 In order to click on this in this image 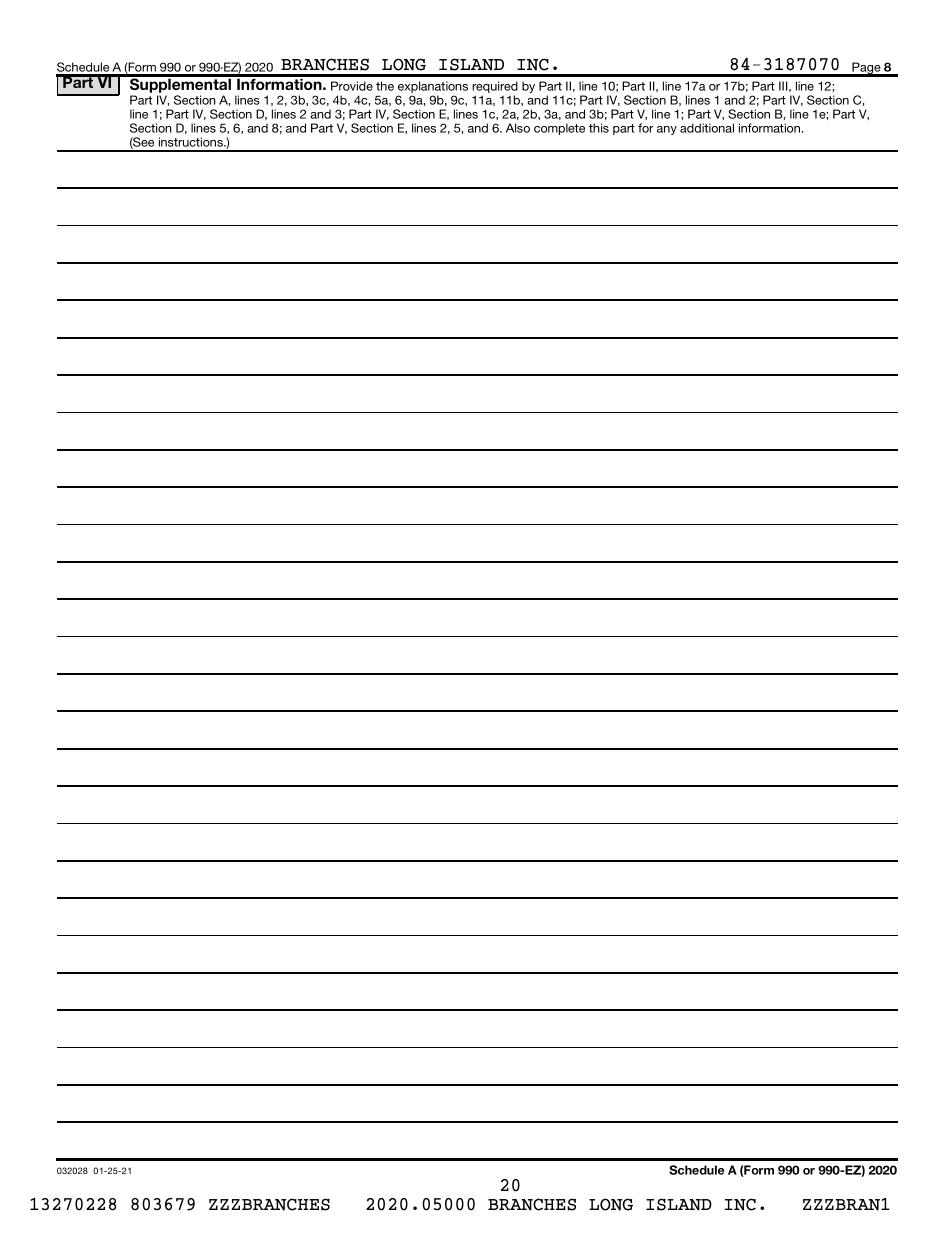, I will do `click(599, 128)`.
